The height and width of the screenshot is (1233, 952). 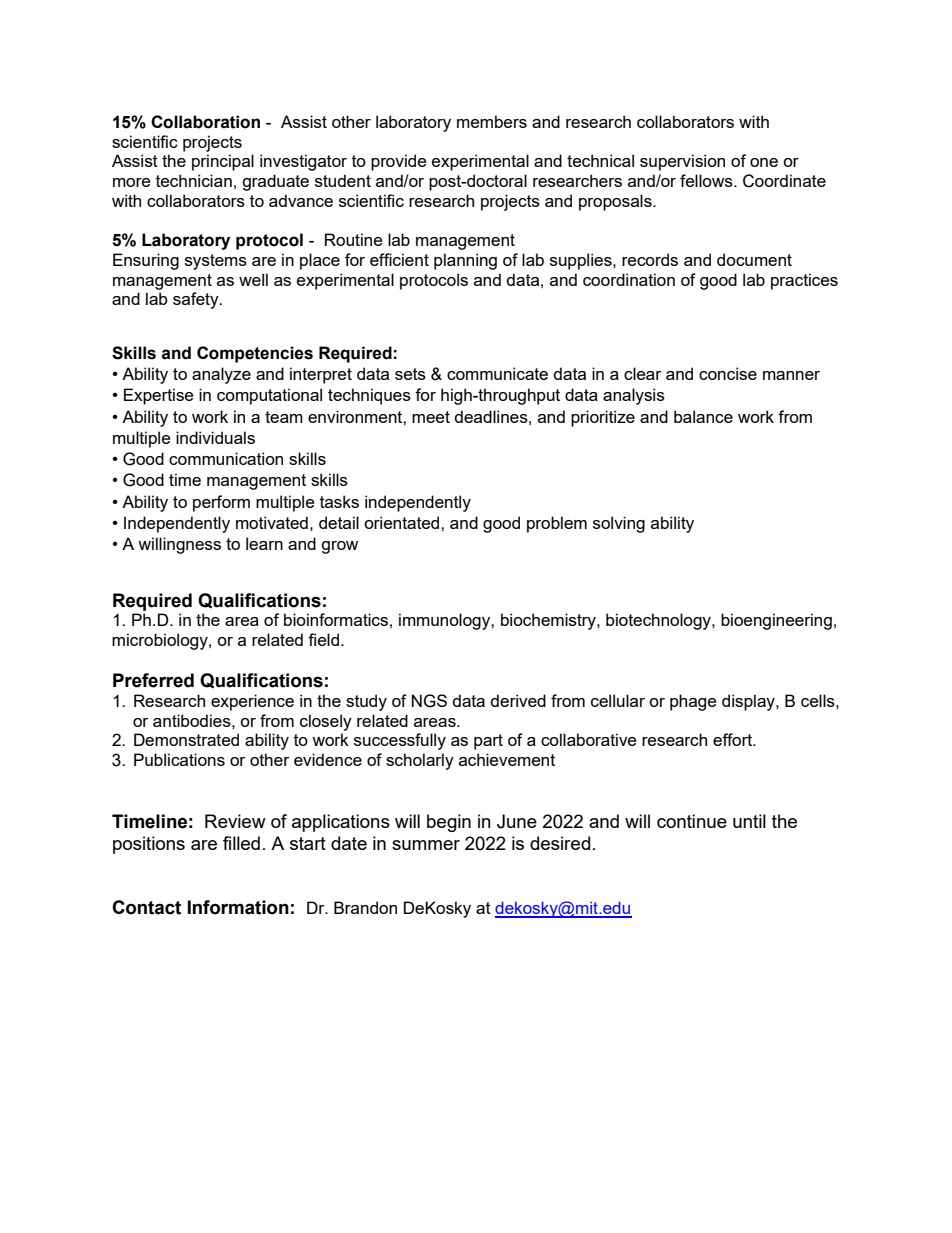 What do you see at coordinates (252, 702) in the screenshot?
I see `experience` at bounding box center [252, 702].
